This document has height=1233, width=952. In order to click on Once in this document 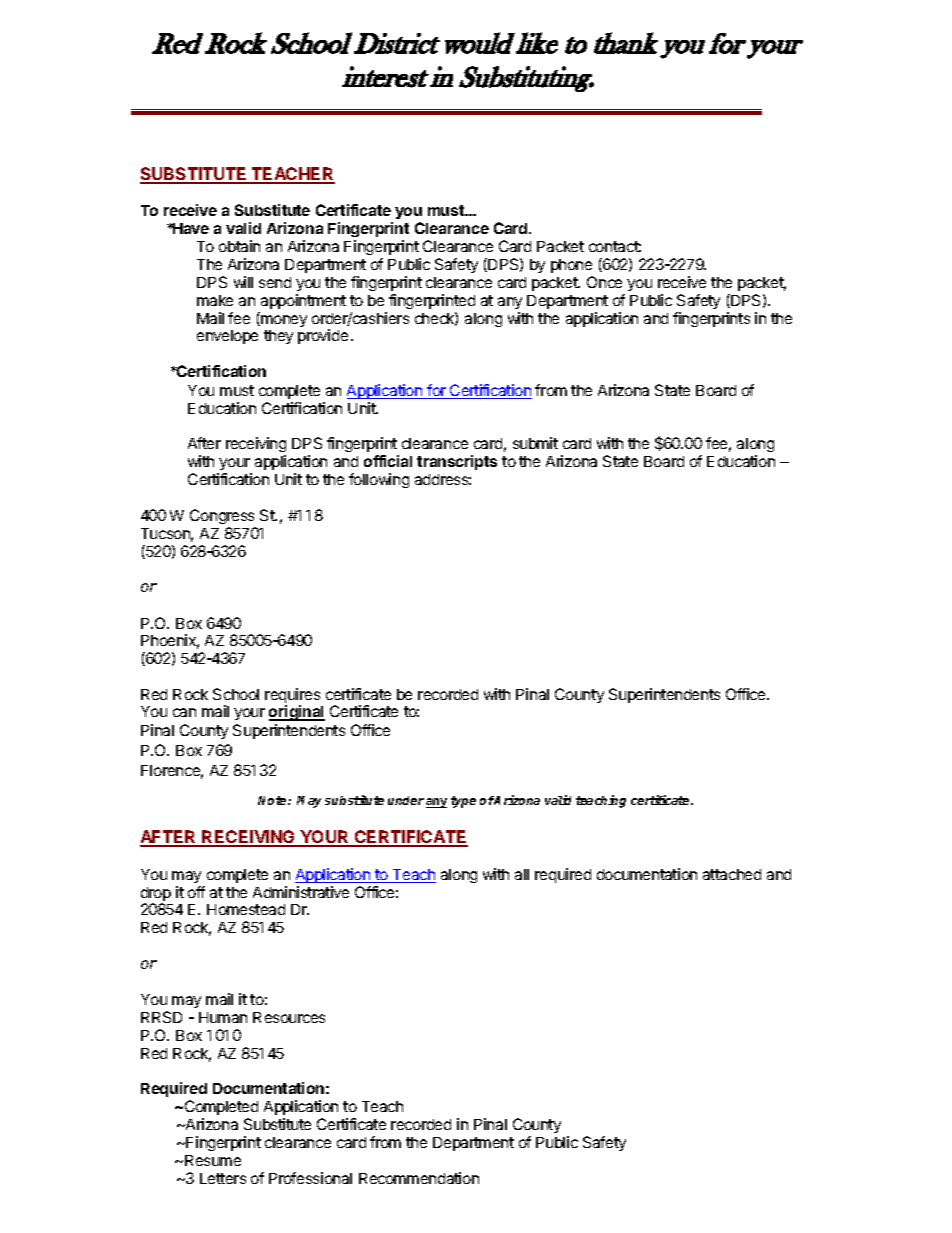, I will do `click(604, 282)`.
